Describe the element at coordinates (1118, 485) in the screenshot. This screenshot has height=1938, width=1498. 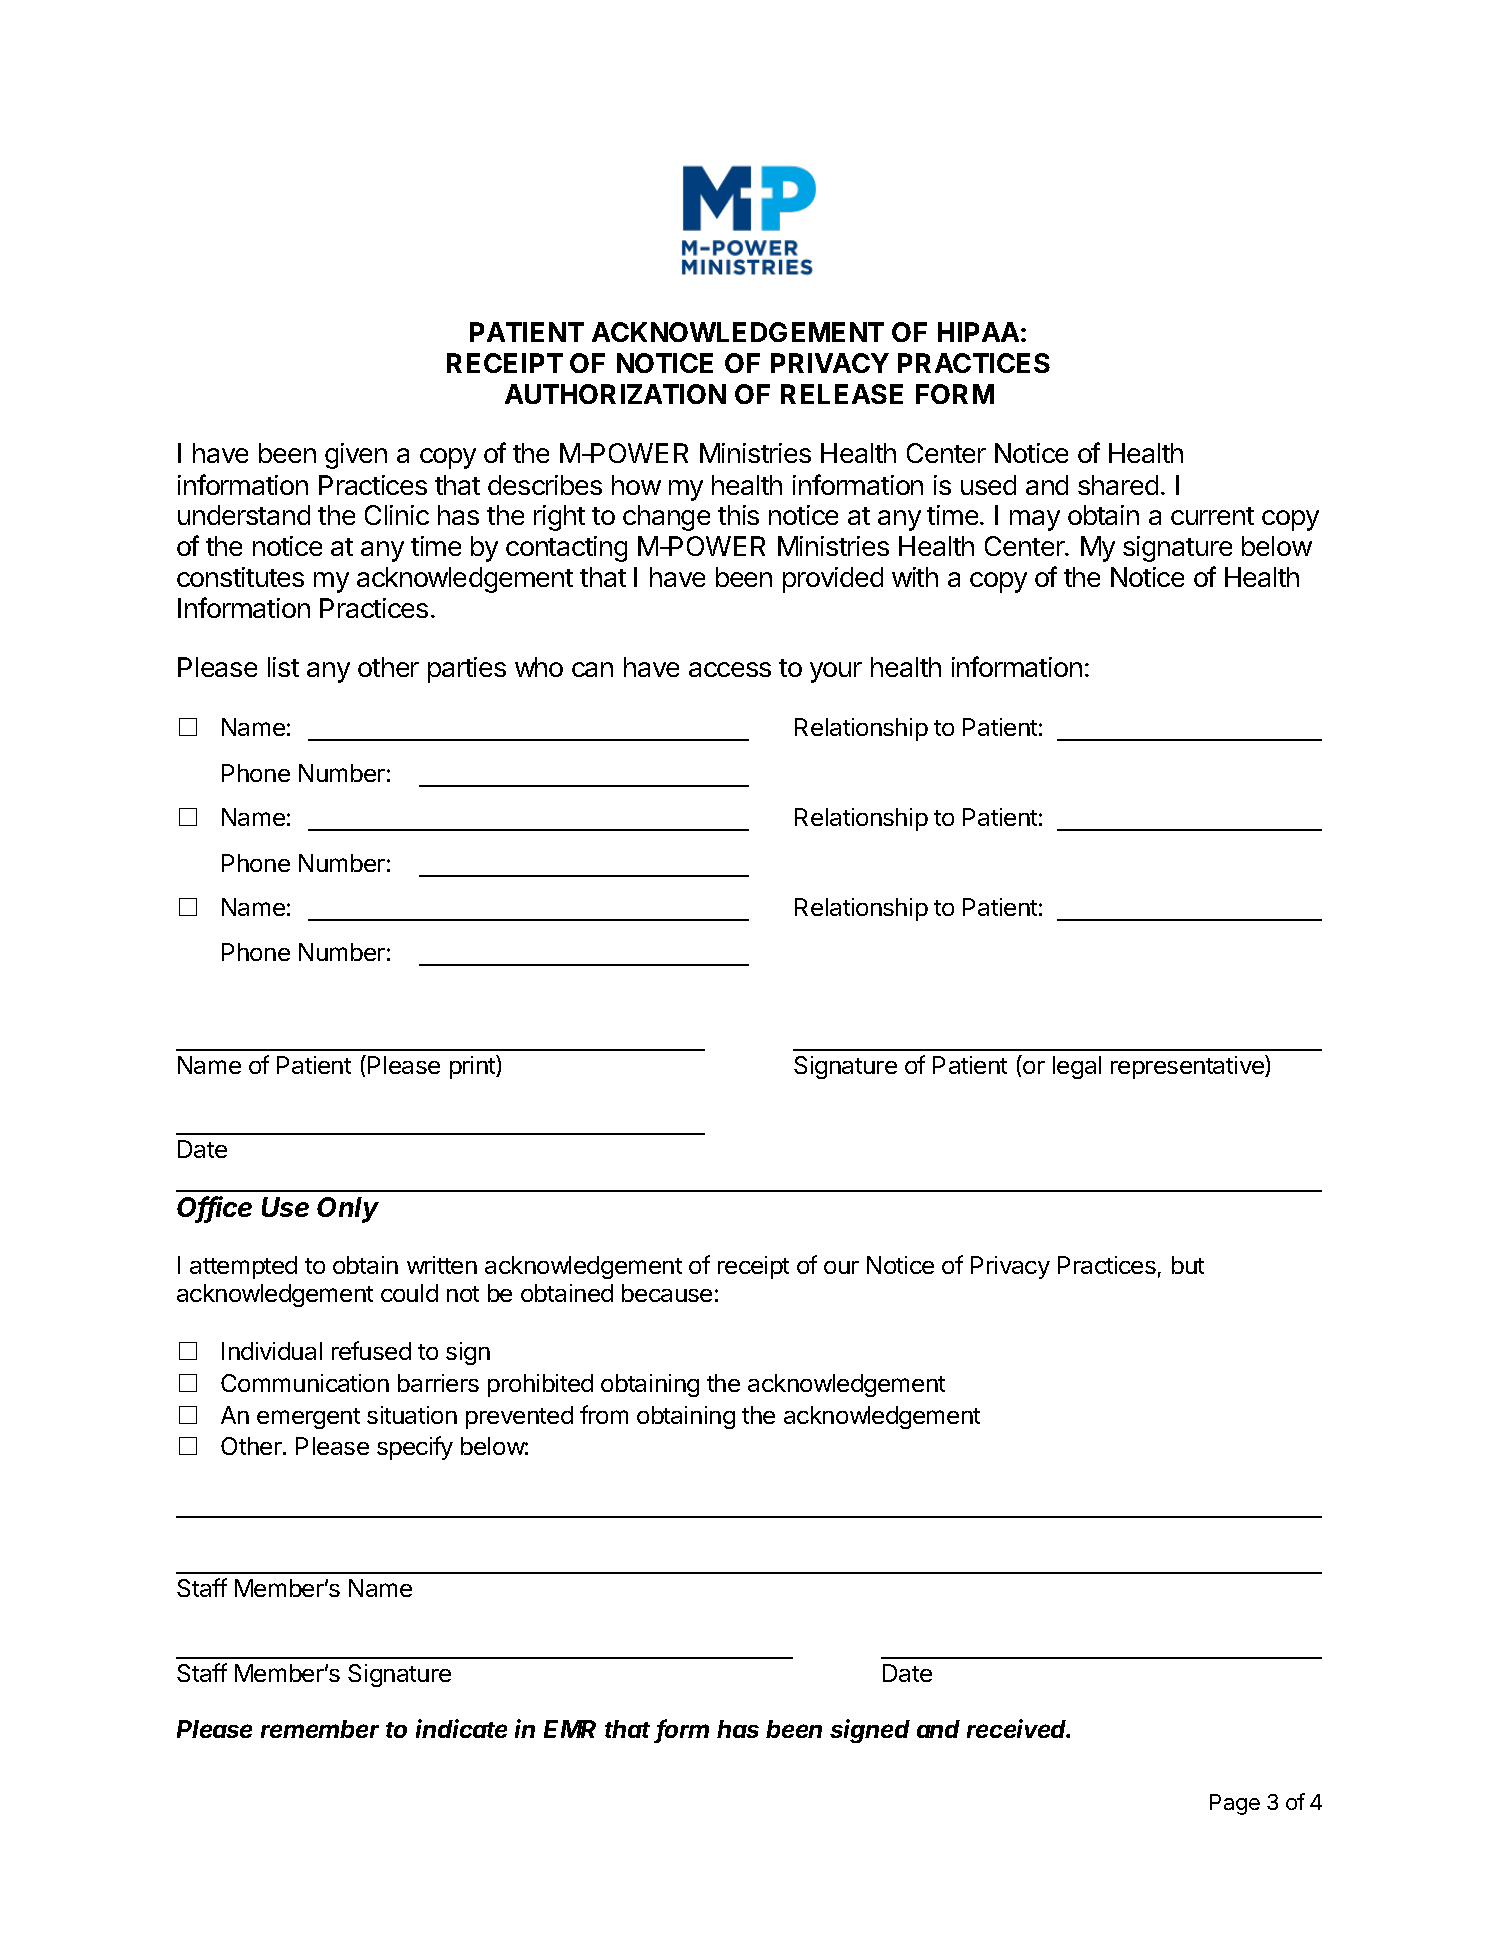
I see `shared` at that location.
